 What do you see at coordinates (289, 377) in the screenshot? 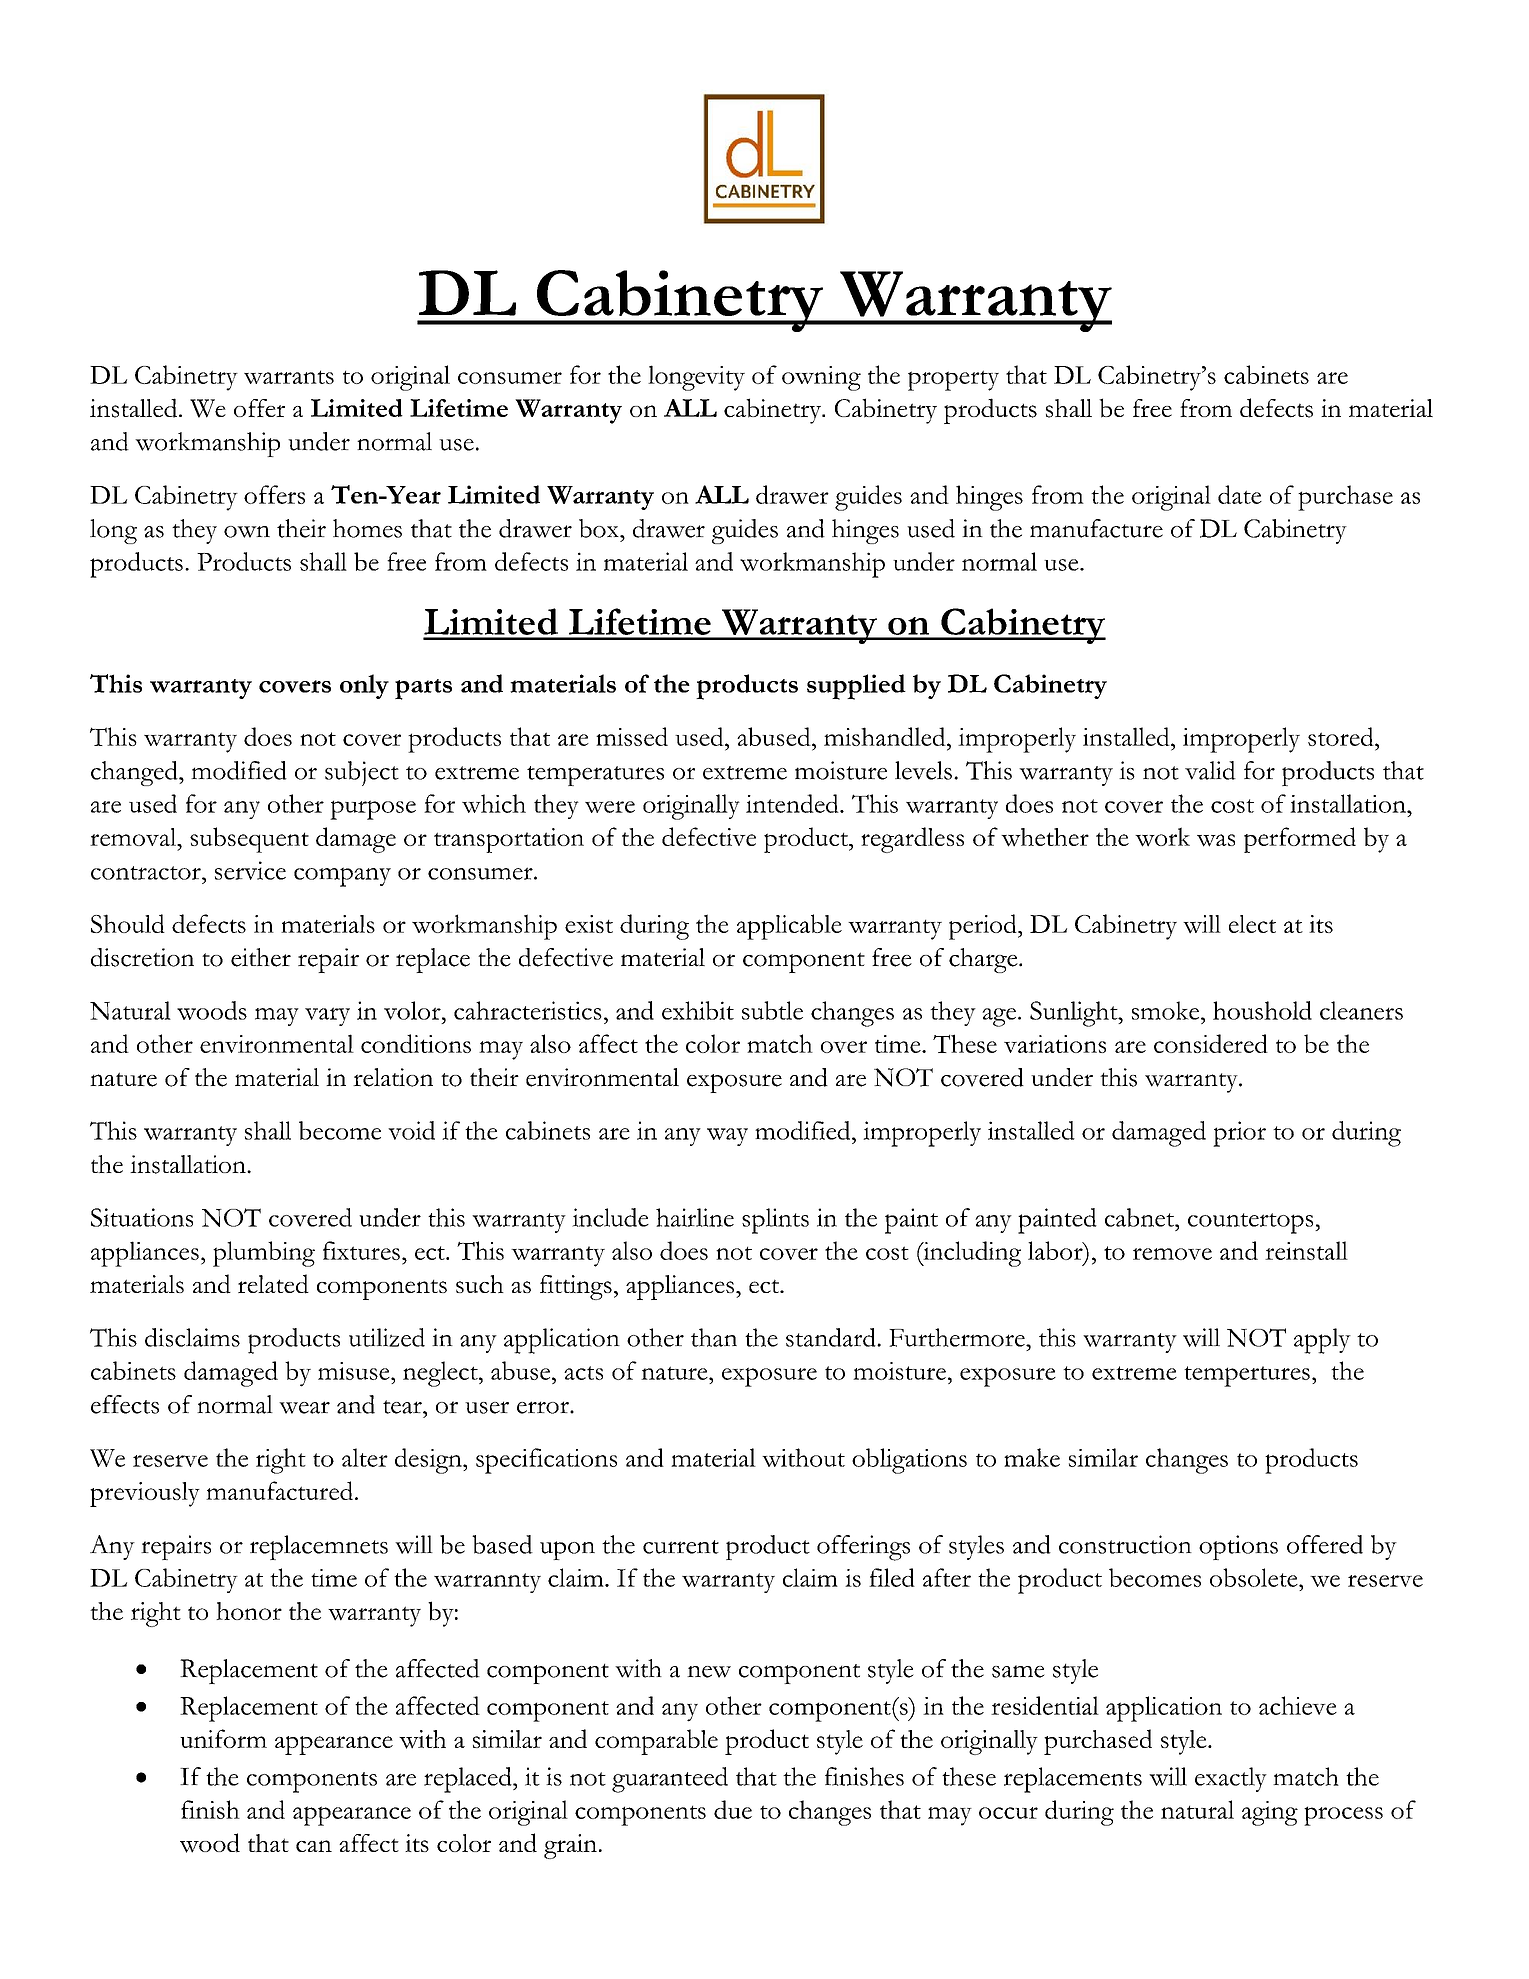
I see `warrants` at bounding box center [289, 377].
